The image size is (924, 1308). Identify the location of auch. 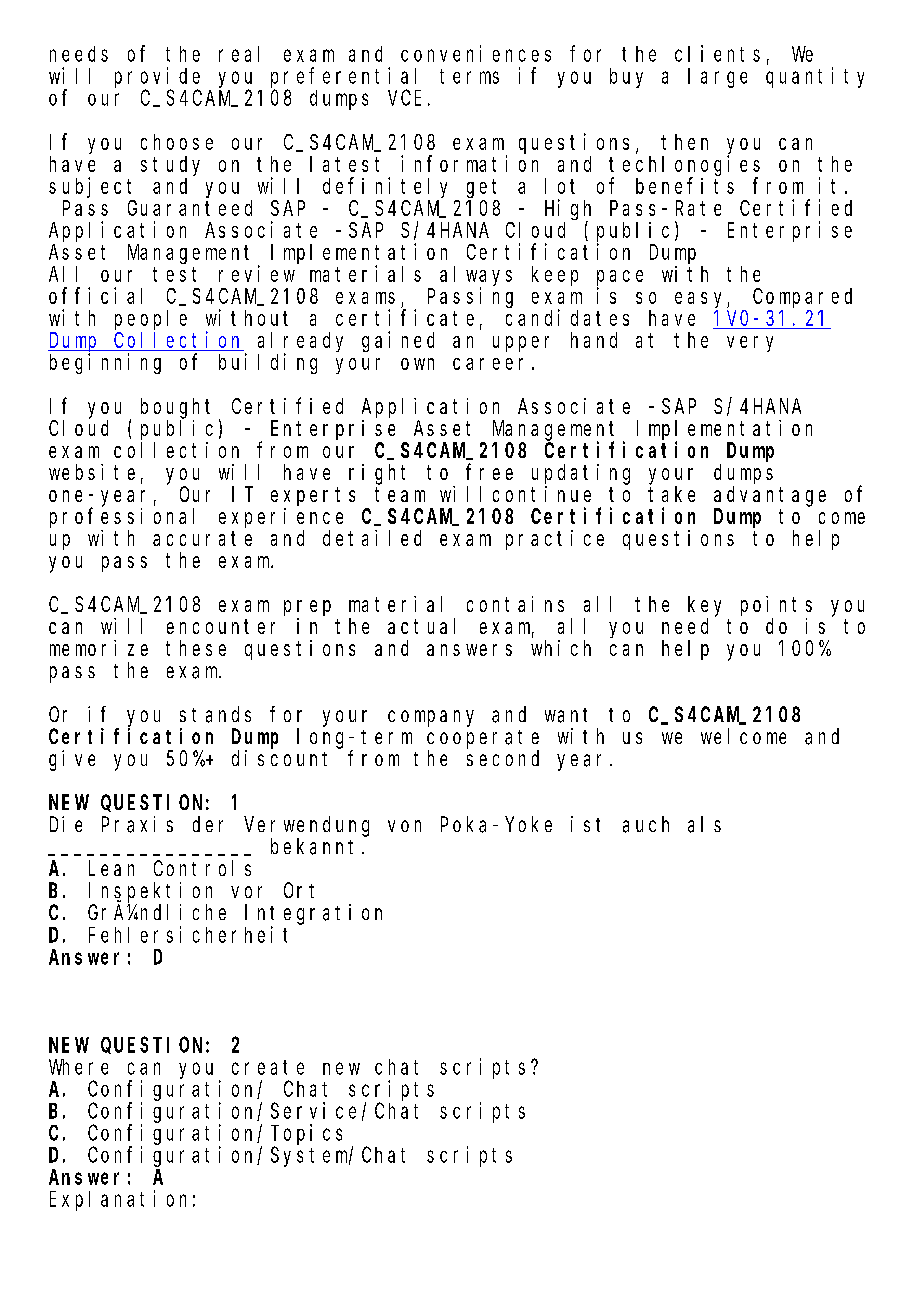
(646, 824).
